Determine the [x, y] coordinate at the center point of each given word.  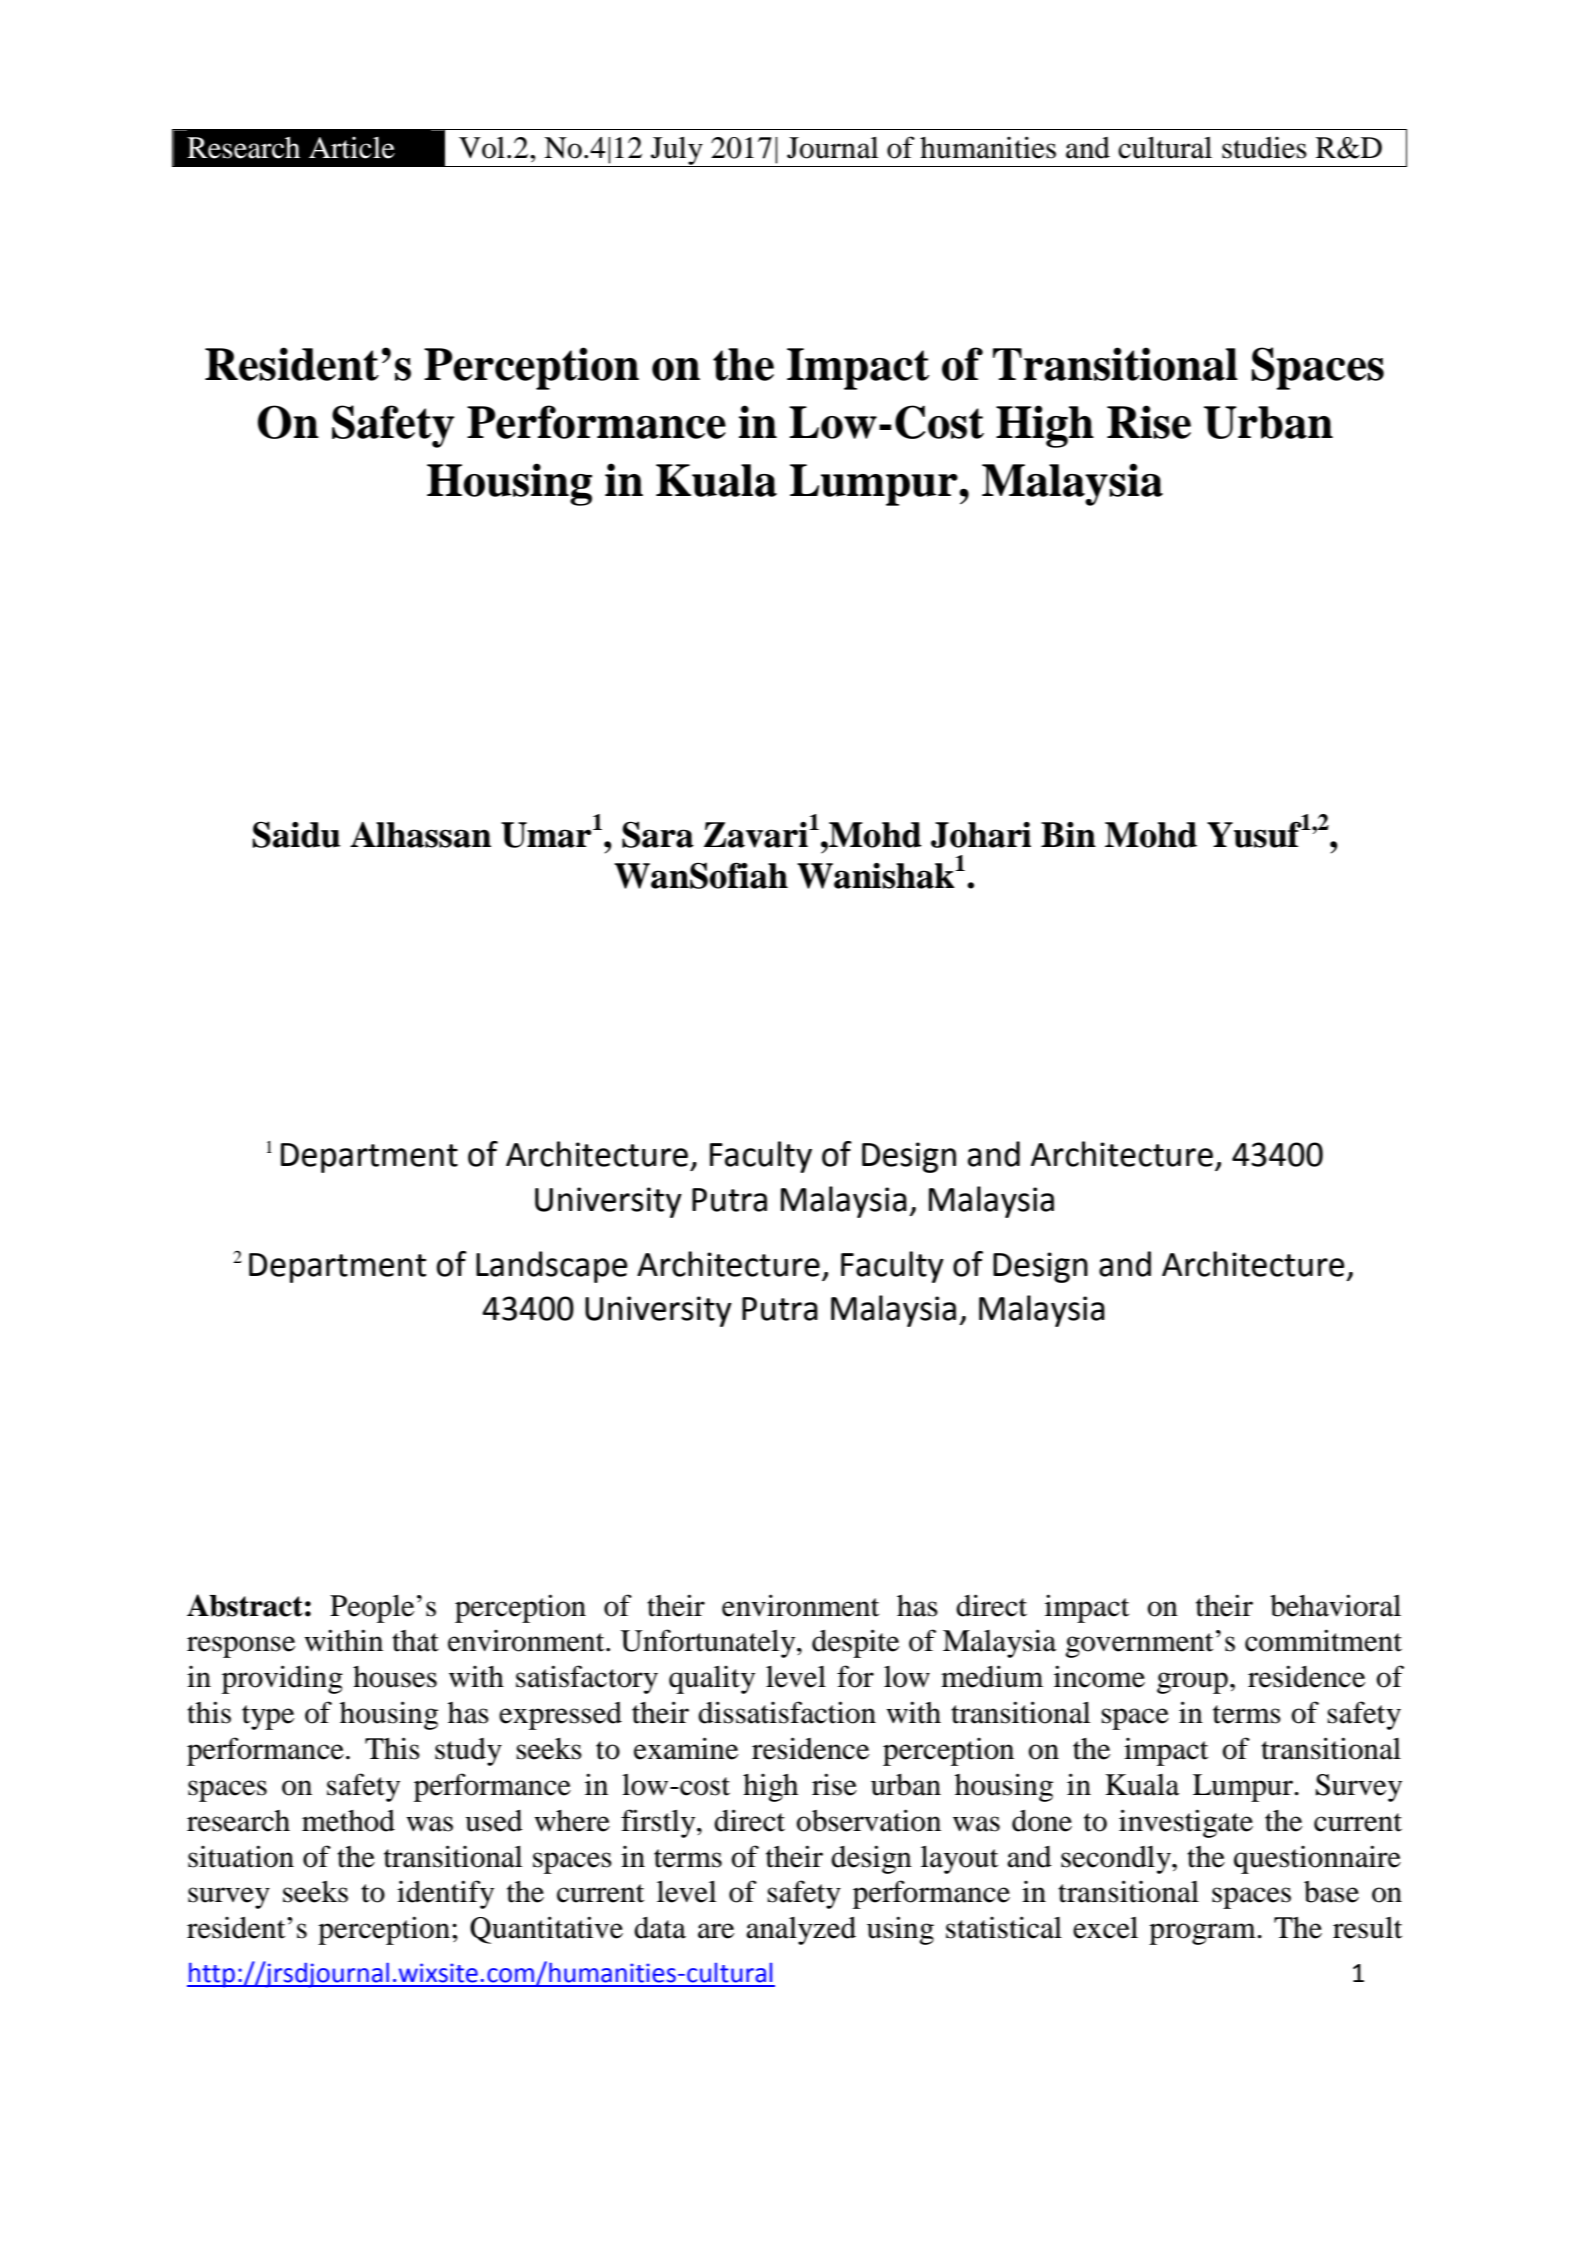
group [1192, 1683]
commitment [1323, 1640]
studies [1264, 148]
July [677, 152]
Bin [1068, 834]
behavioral [1335, 1605]
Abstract [245, 1605]
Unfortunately [709, 1643]
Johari [981, 835]
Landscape [552, 1267]
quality [712, 1680]
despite [855, 1643]
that [415, 1641]
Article [352, 148]
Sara [658, 834]
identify [445, 1894]
